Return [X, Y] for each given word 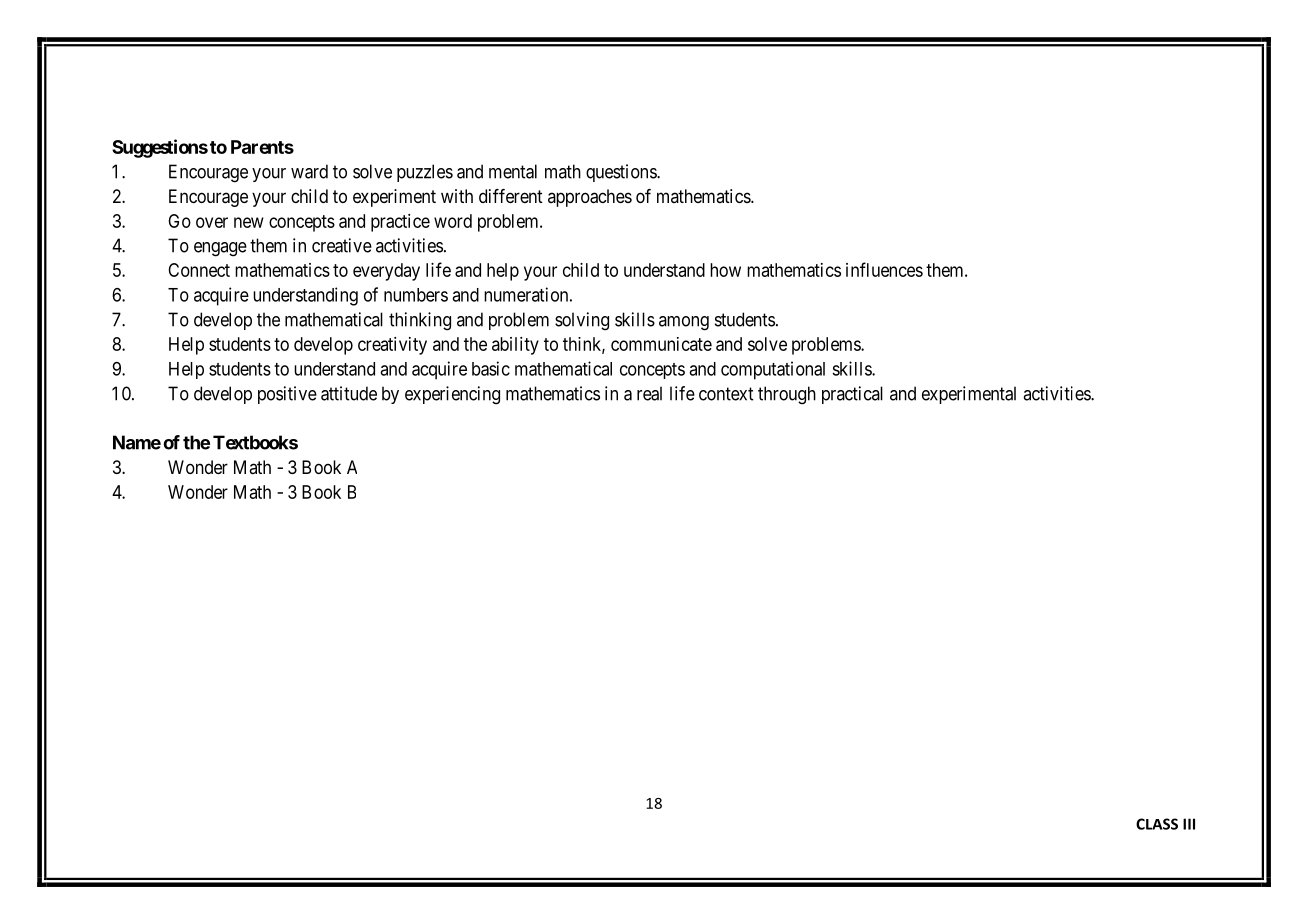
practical [852, 395]
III [1189, 824]
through [787, 395]
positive [287, 395]
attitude [349, 393]
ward [309, 171]
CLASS [1157, 824]
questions [622, 173]
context [726, 394]
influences [884, 269]
